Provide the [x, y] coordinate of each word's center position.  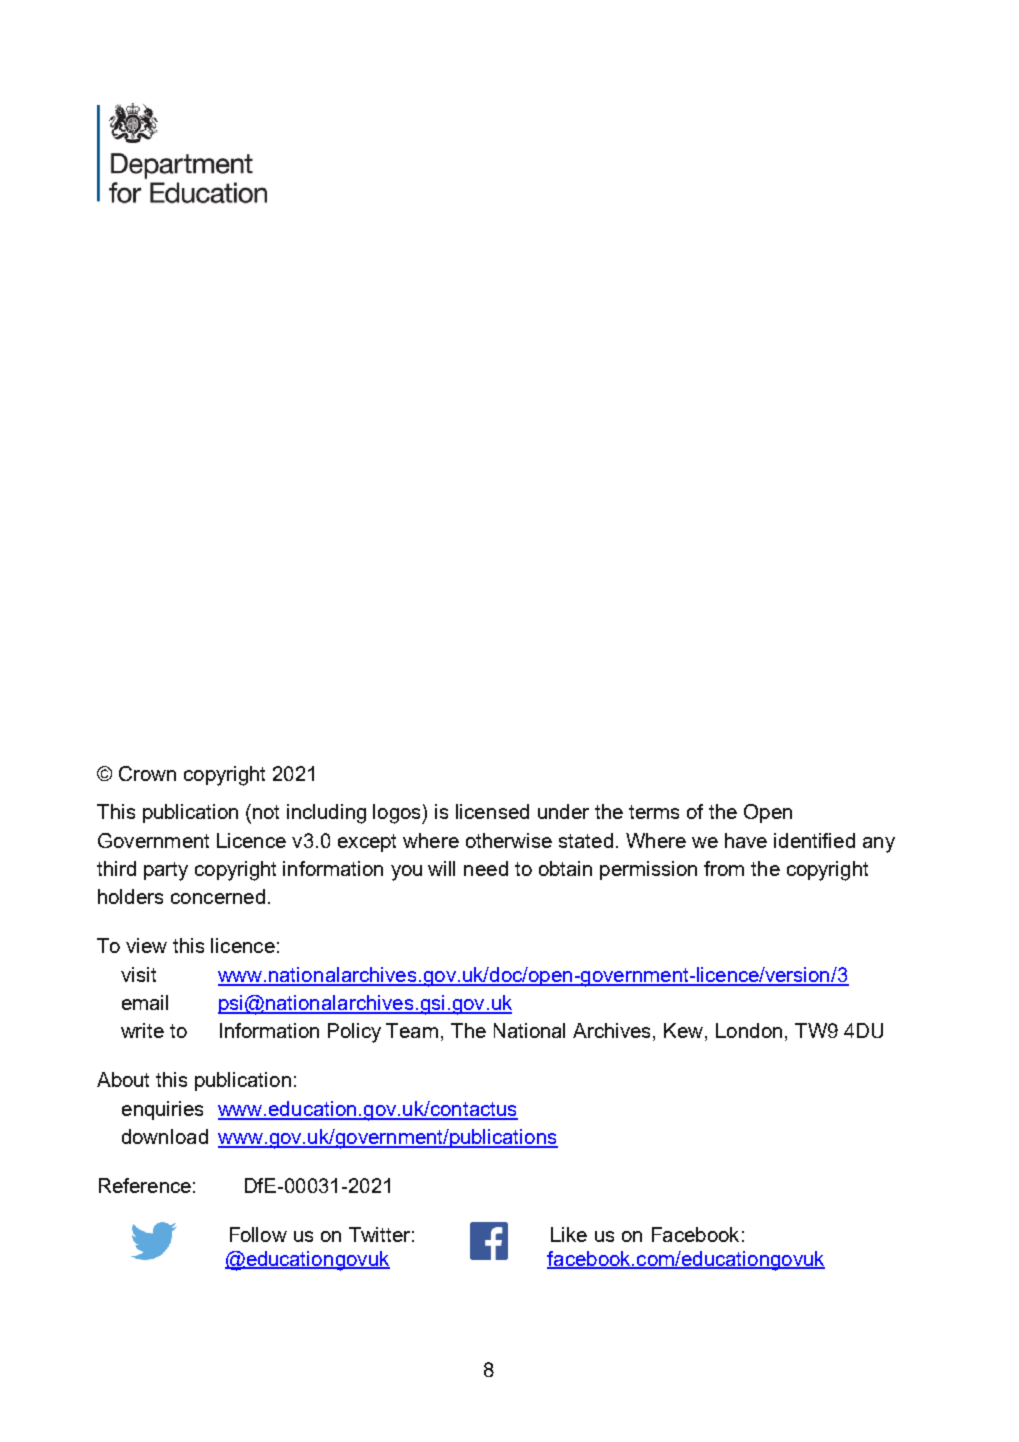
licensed [492, 811]
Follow [258, 1234]
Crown [147, 773]
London [749, 1030]
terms [654, 812]
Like [569, 1234]
